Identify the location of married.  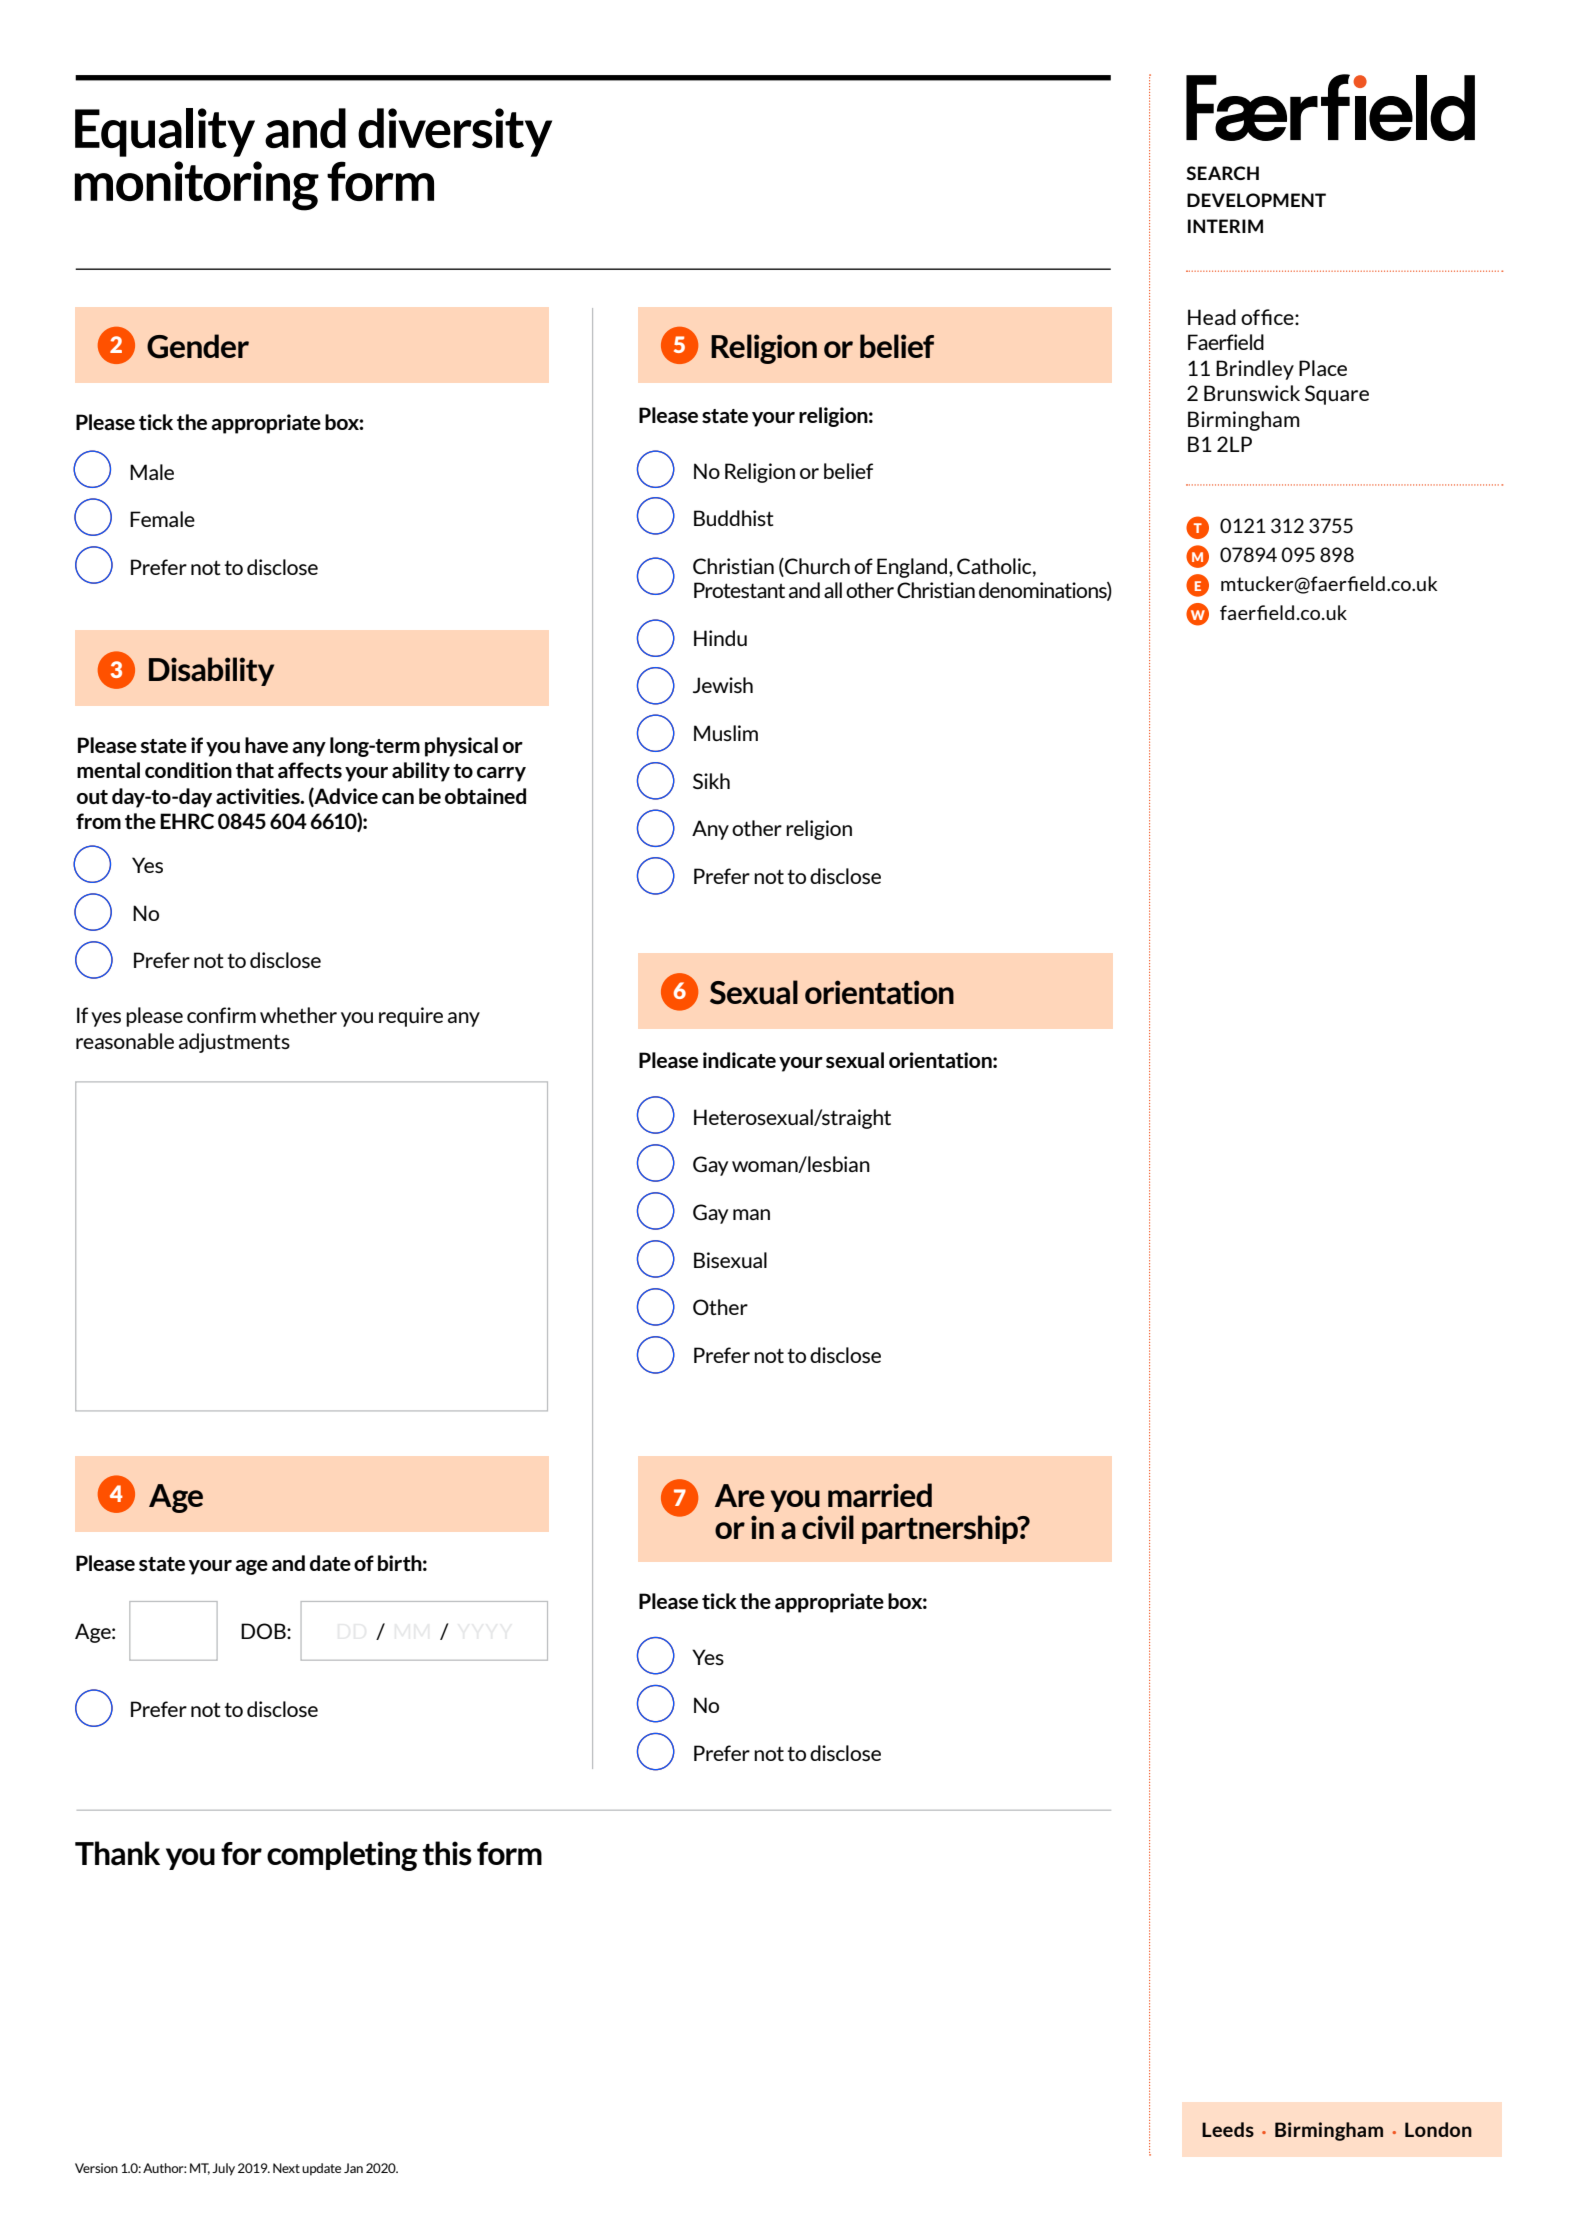
(880, 1495).
